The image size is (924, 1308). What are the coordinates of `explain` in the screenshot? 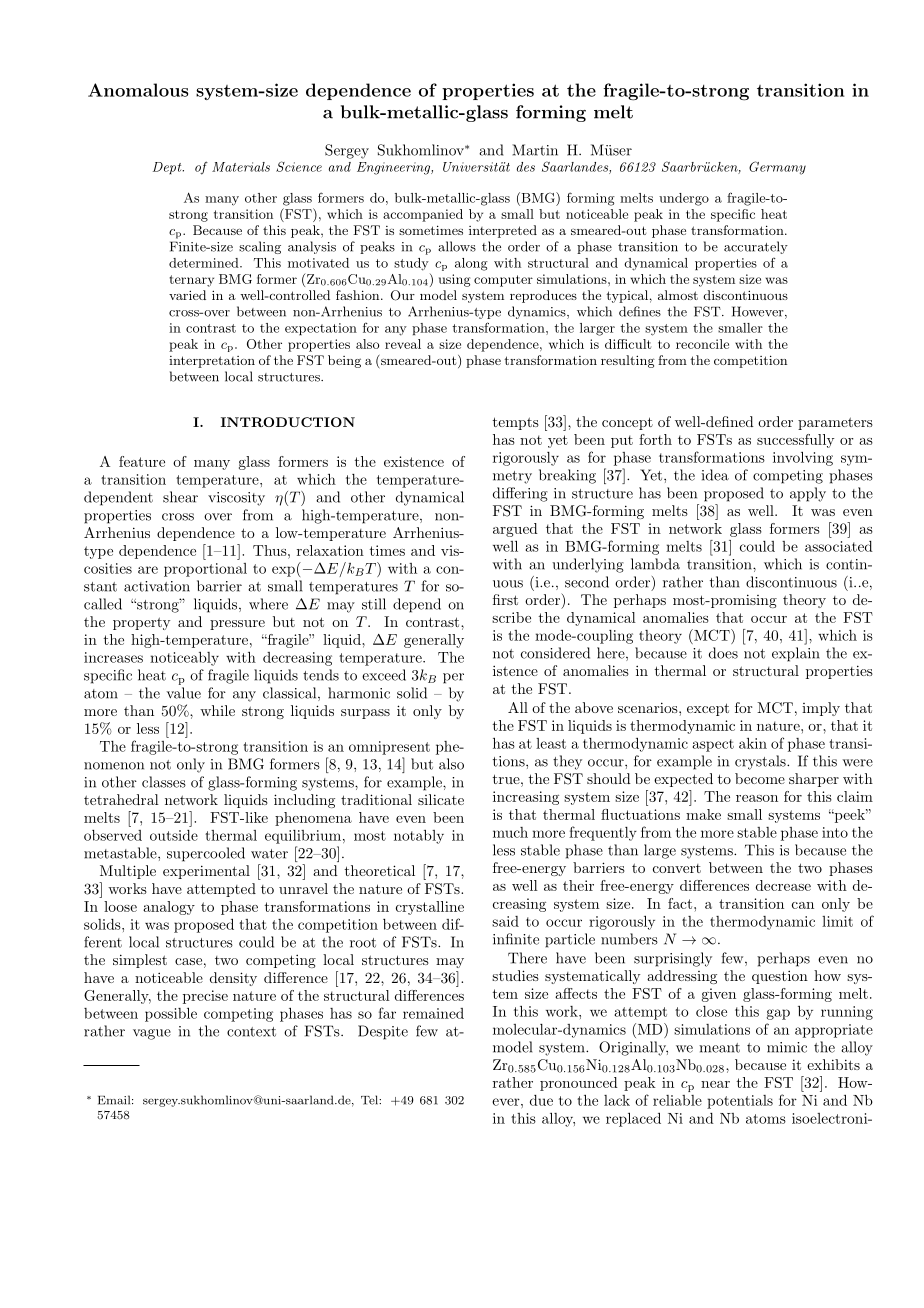 It's located at (796, 654).
